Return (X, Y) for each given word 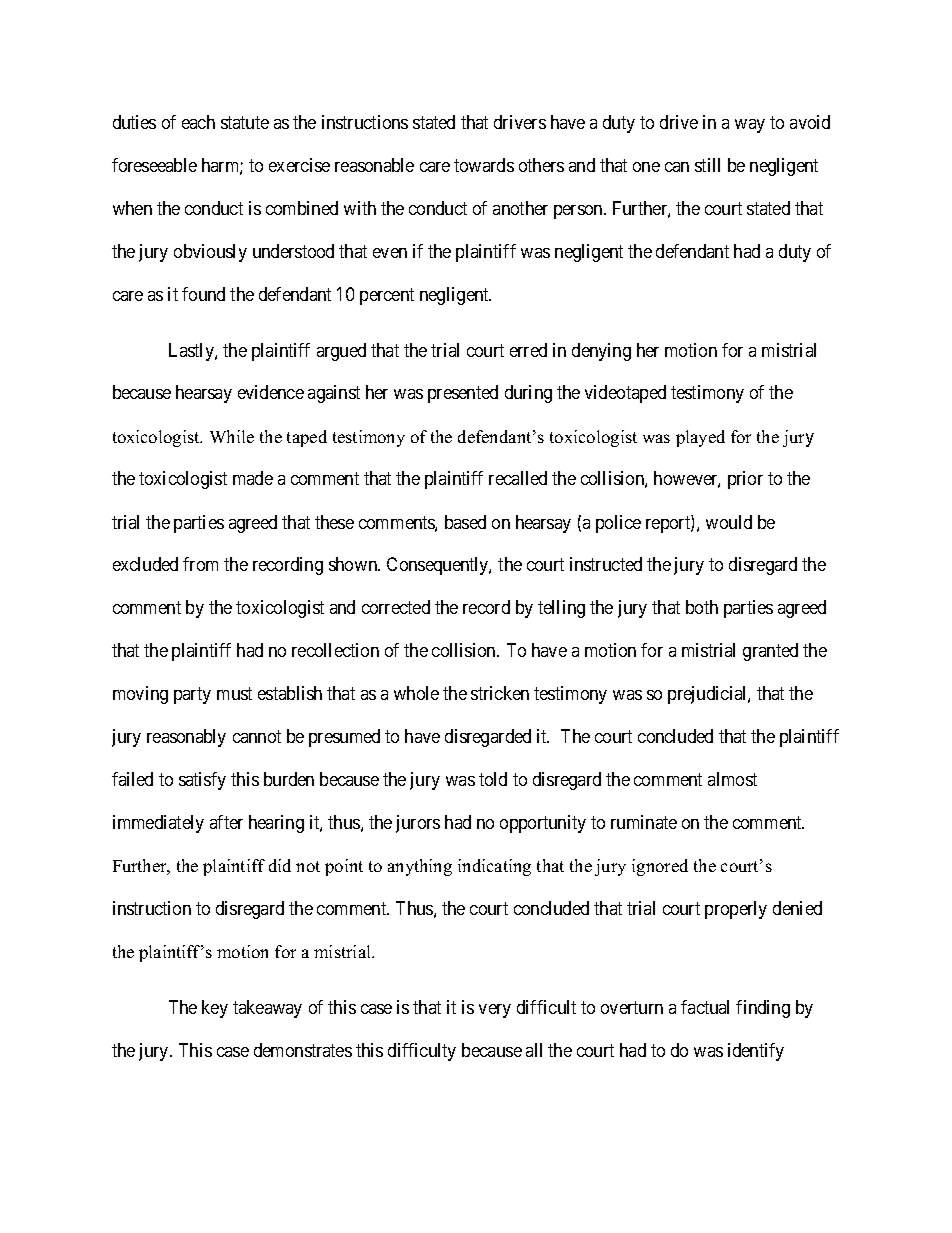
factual (705, 1007)
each (198, 122)
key (215, 1009)
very (495, 1011)
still (707, 165)
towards (484, 165)
